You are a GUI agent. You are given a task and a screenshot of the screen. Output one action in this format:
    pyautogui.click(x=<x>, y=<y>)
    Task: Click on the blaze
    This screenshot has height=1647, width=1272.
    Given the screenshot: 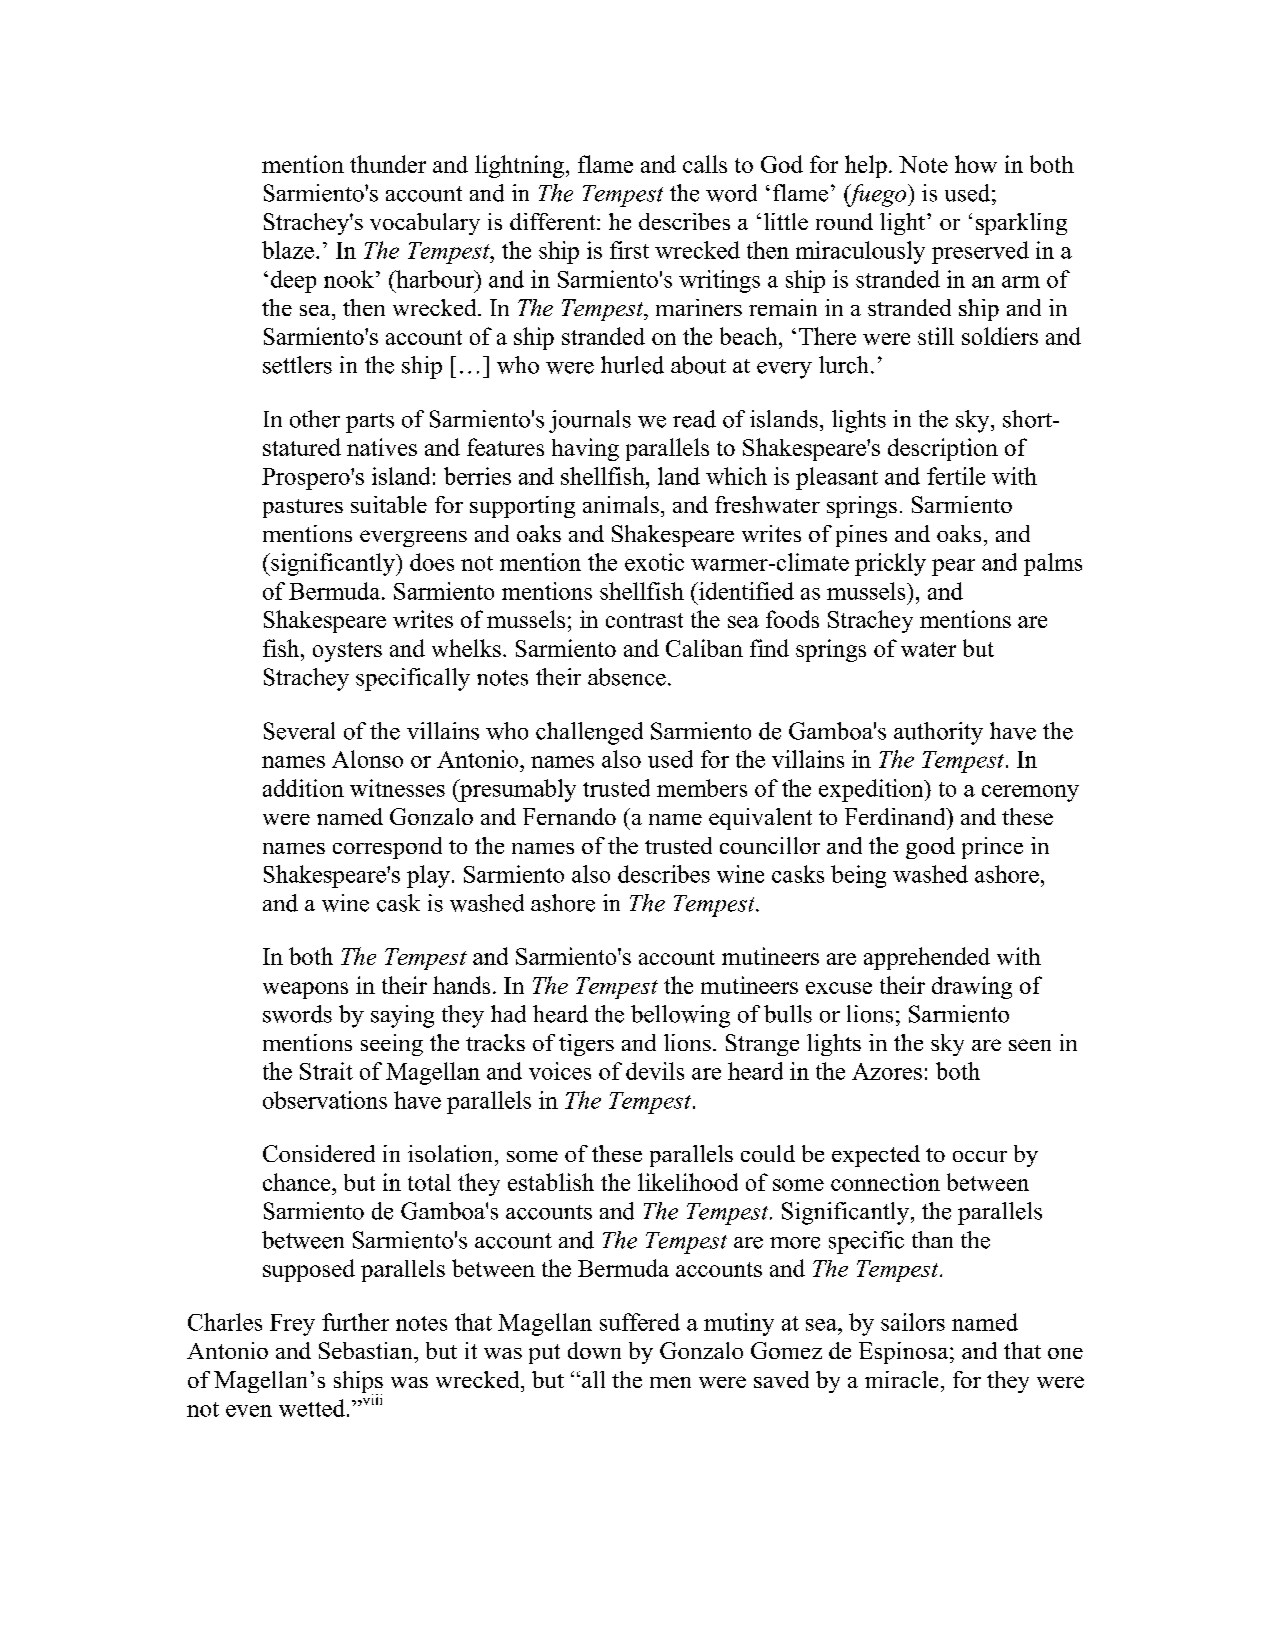 What is the action you would take?
    pyautogui.click(x=288, y=250)
